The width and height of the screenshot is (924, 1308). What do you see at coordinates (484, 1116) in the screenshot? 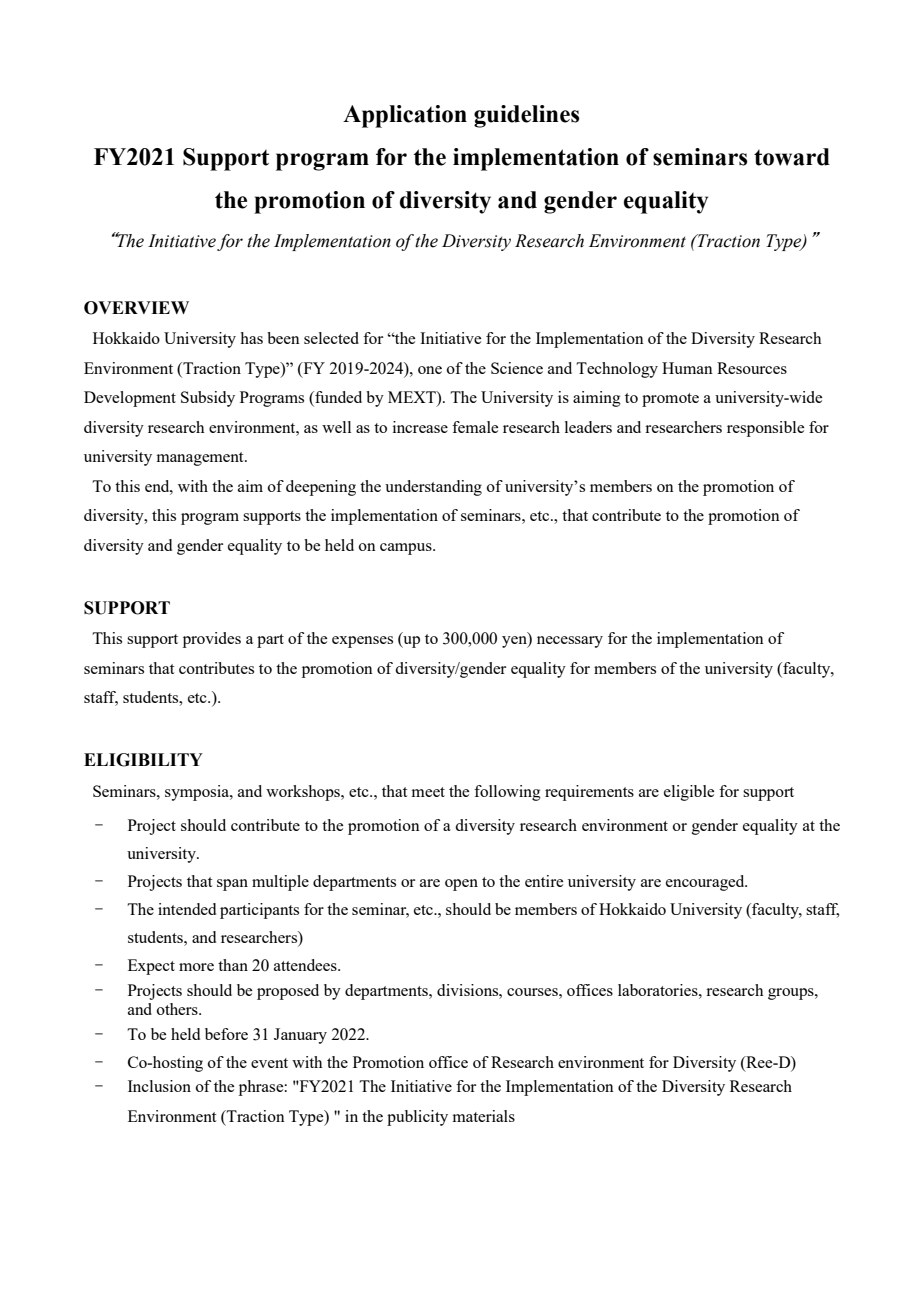
I see `materials` at bounding box center [484, 1116].
